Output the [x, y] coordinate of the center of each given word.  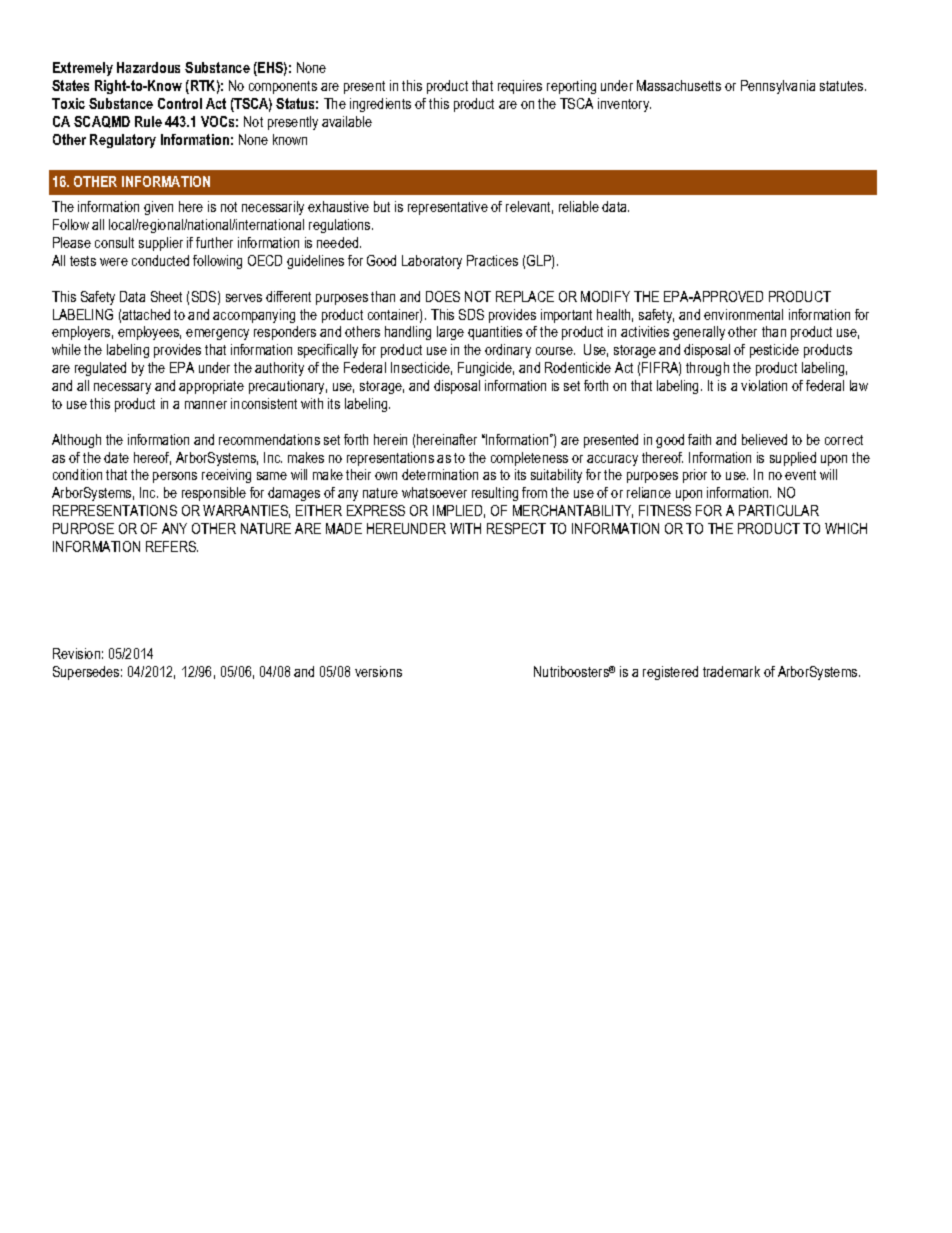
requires [520, 87]
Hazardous [148, 67]
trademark [731, 671]
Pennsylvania [778, 87]
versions [378, 671]
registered [670, 673]
